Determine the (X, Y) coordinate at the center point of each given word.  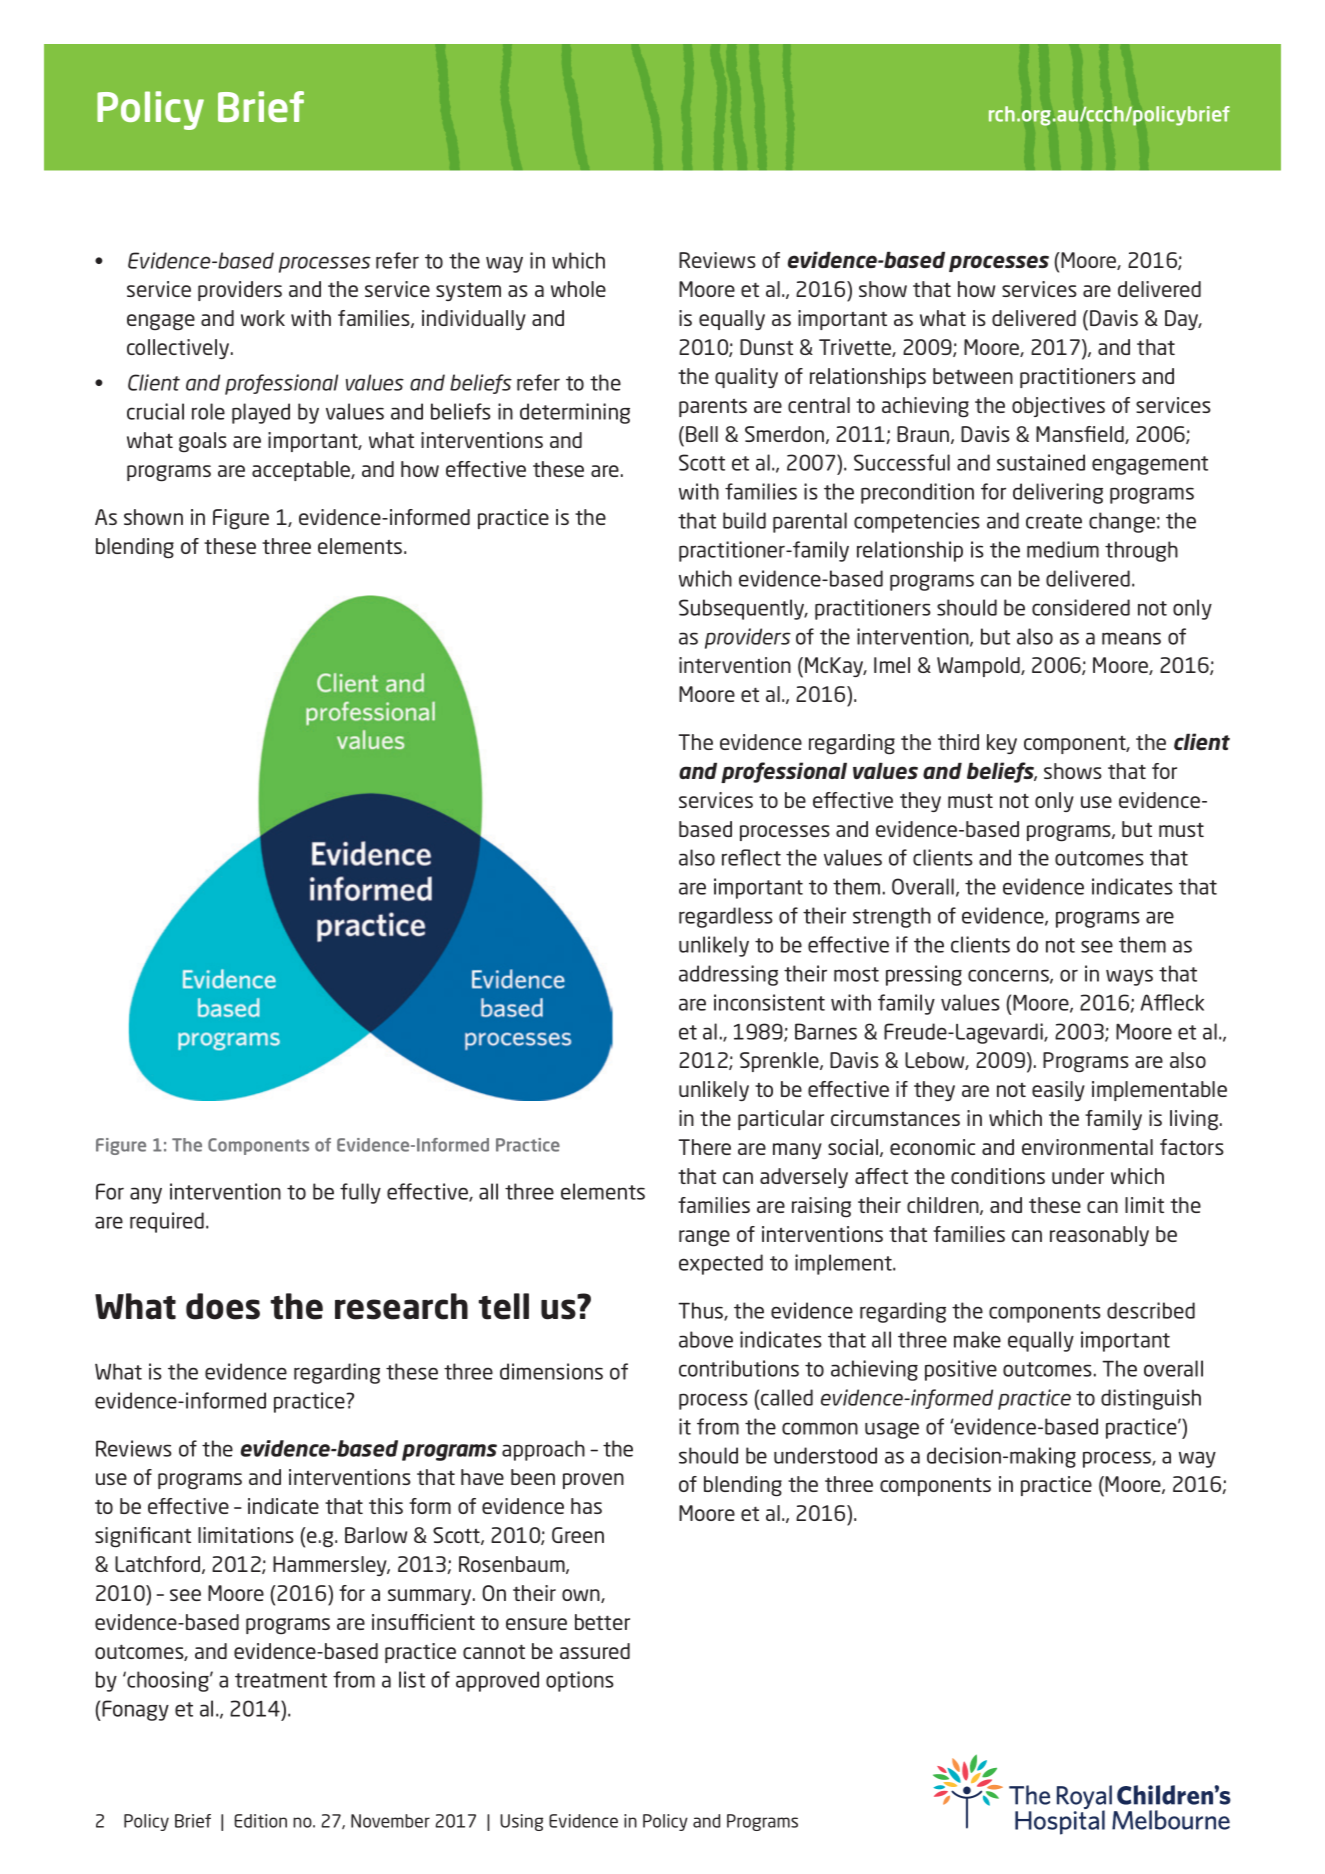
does (223, 1306)
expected (721, 1264)
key (1002, 744)
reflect (751, 857)
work (263, 318)
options (580, 1681)
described (1151, 1310)
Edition (260, 1821)
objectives (1058, 407)
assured (595, 1651)
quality (746, 378)
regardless (726, 917)
